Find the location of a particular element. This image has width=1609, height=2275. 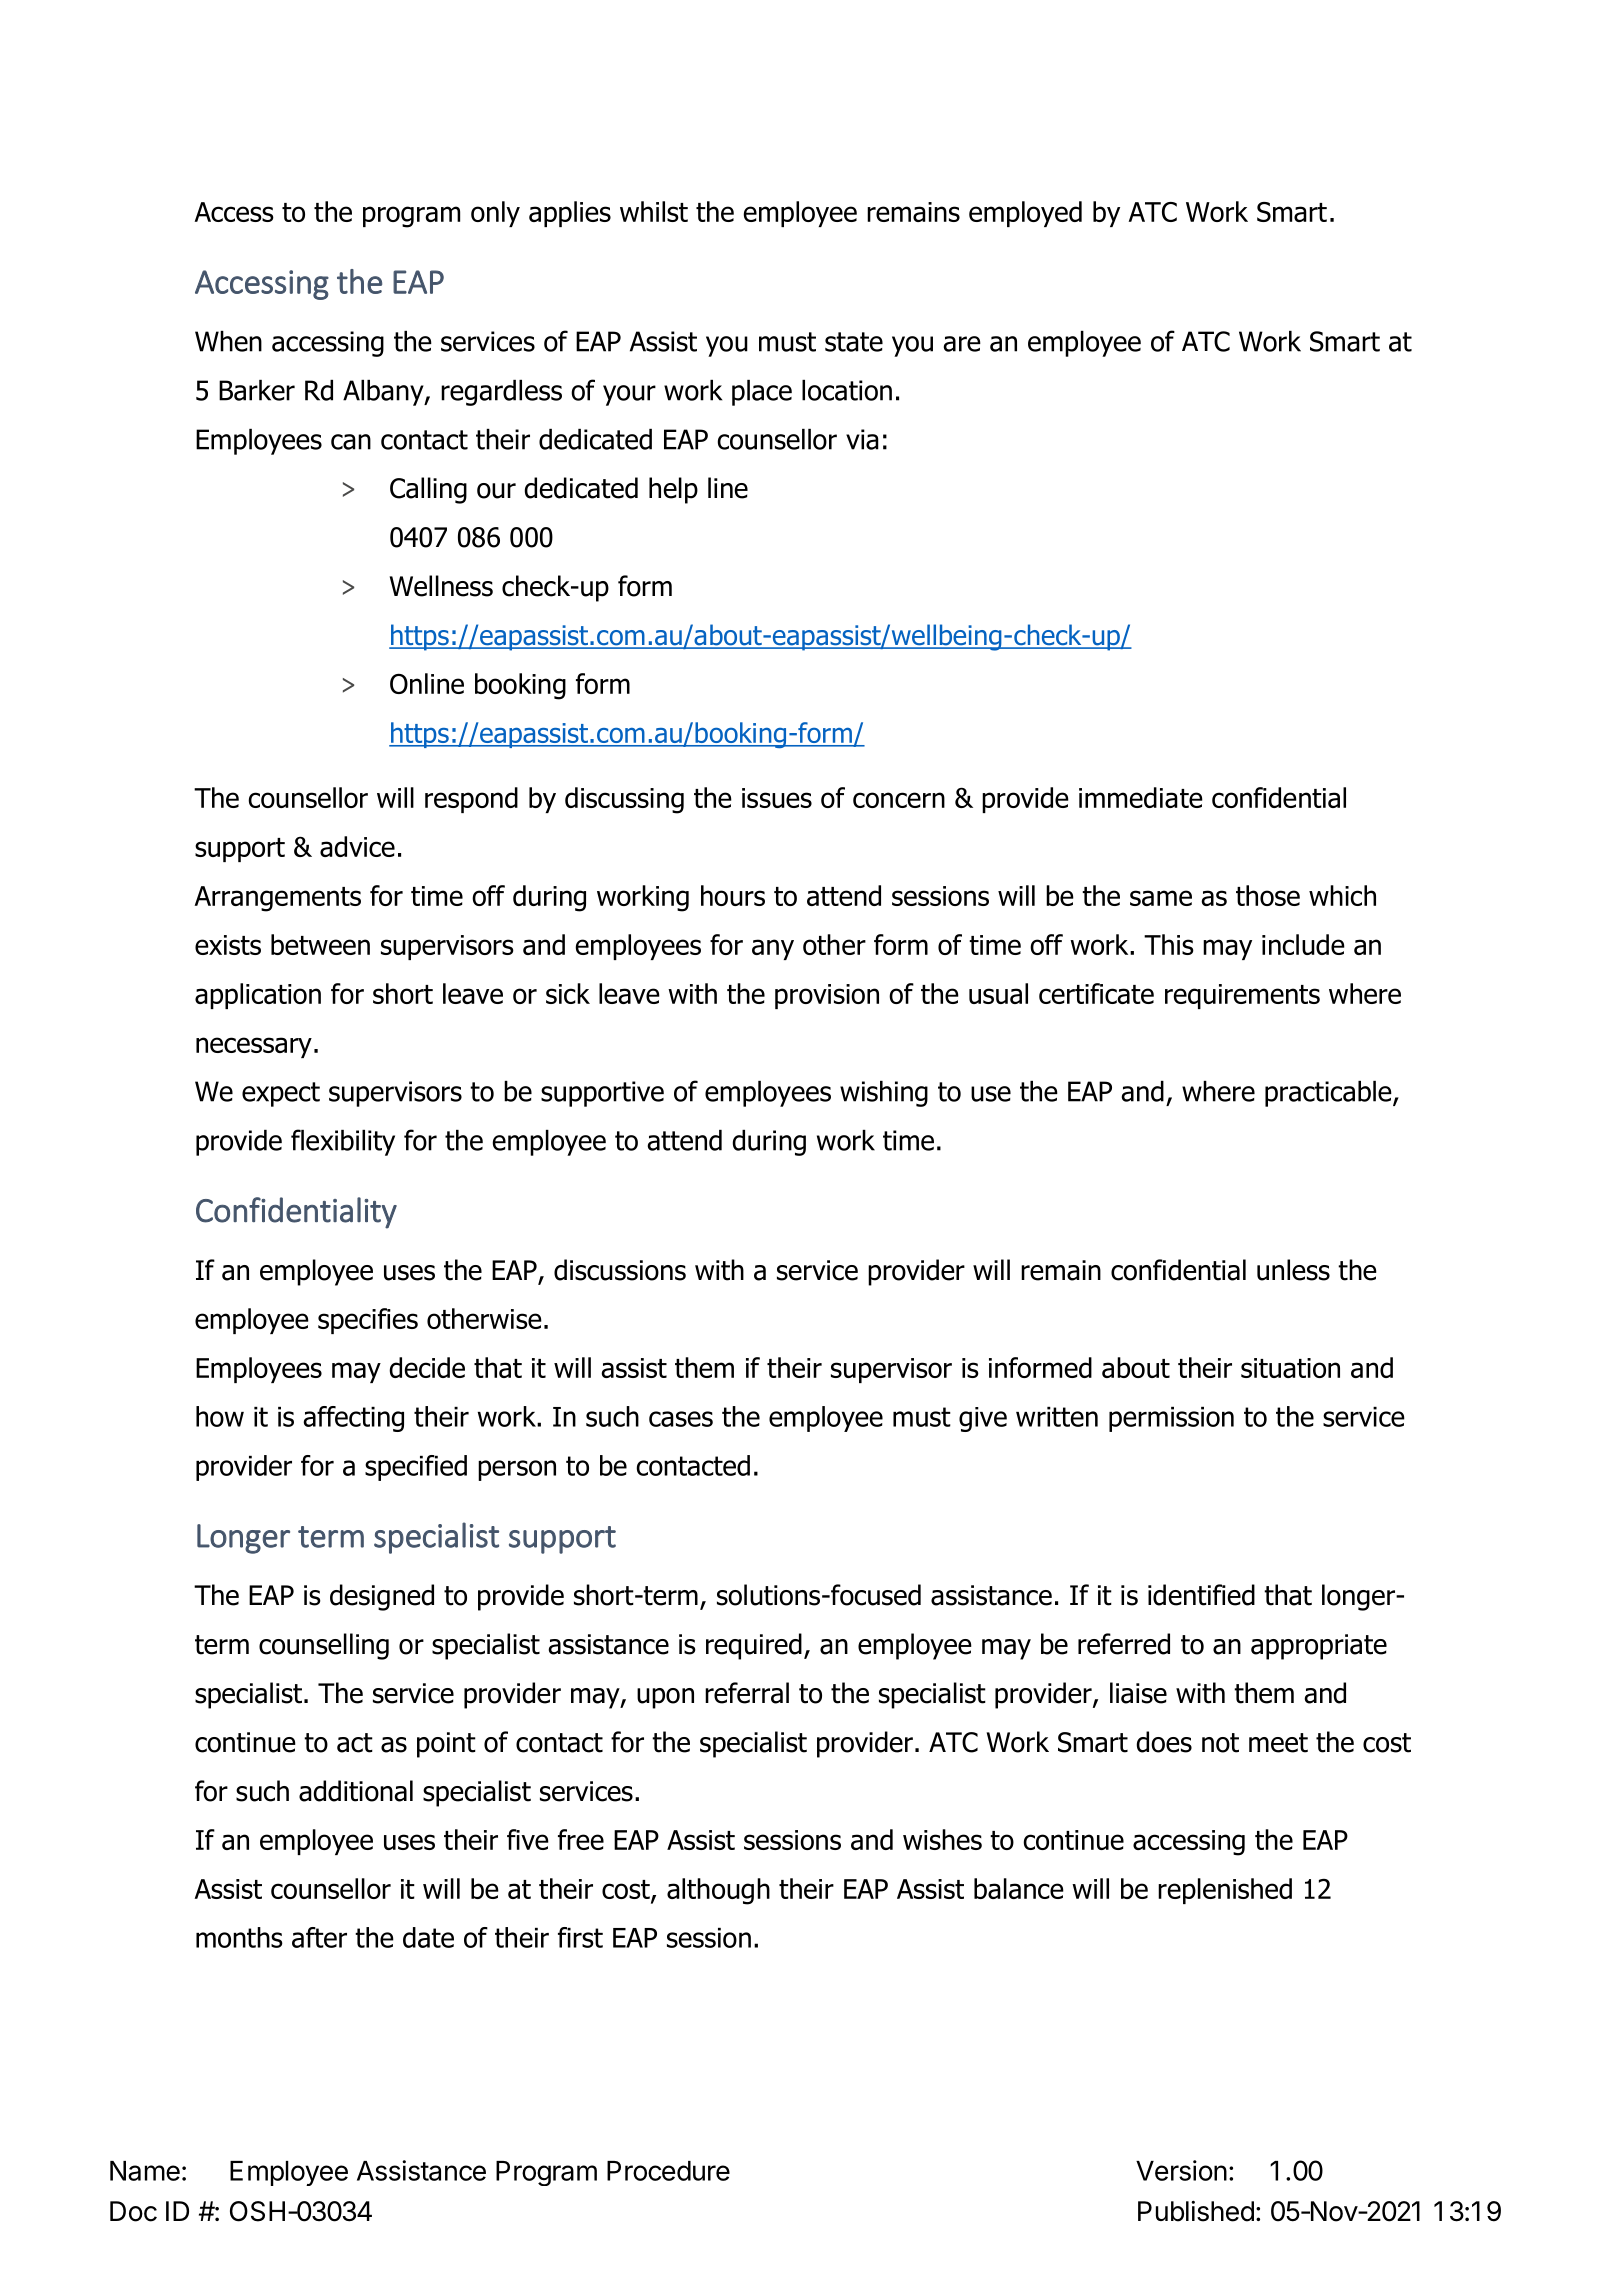

discussions is located at coordinates (620, 1270).
